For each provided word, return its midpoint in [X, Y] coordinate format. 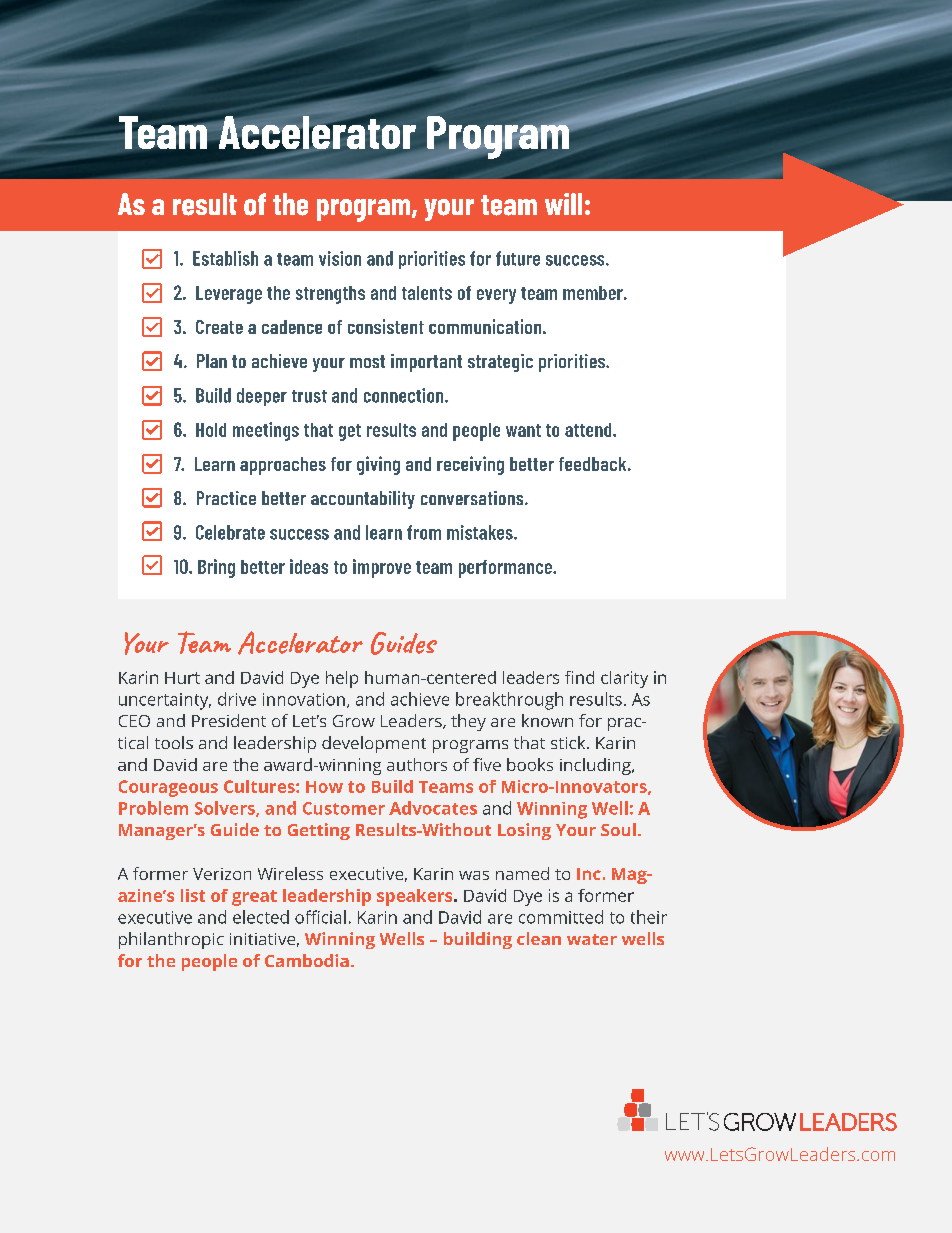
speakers [416, 897]
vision [340, 258]
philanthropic [171, 940]
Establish [225, 258]
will [563, 204]
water [592, 939]
